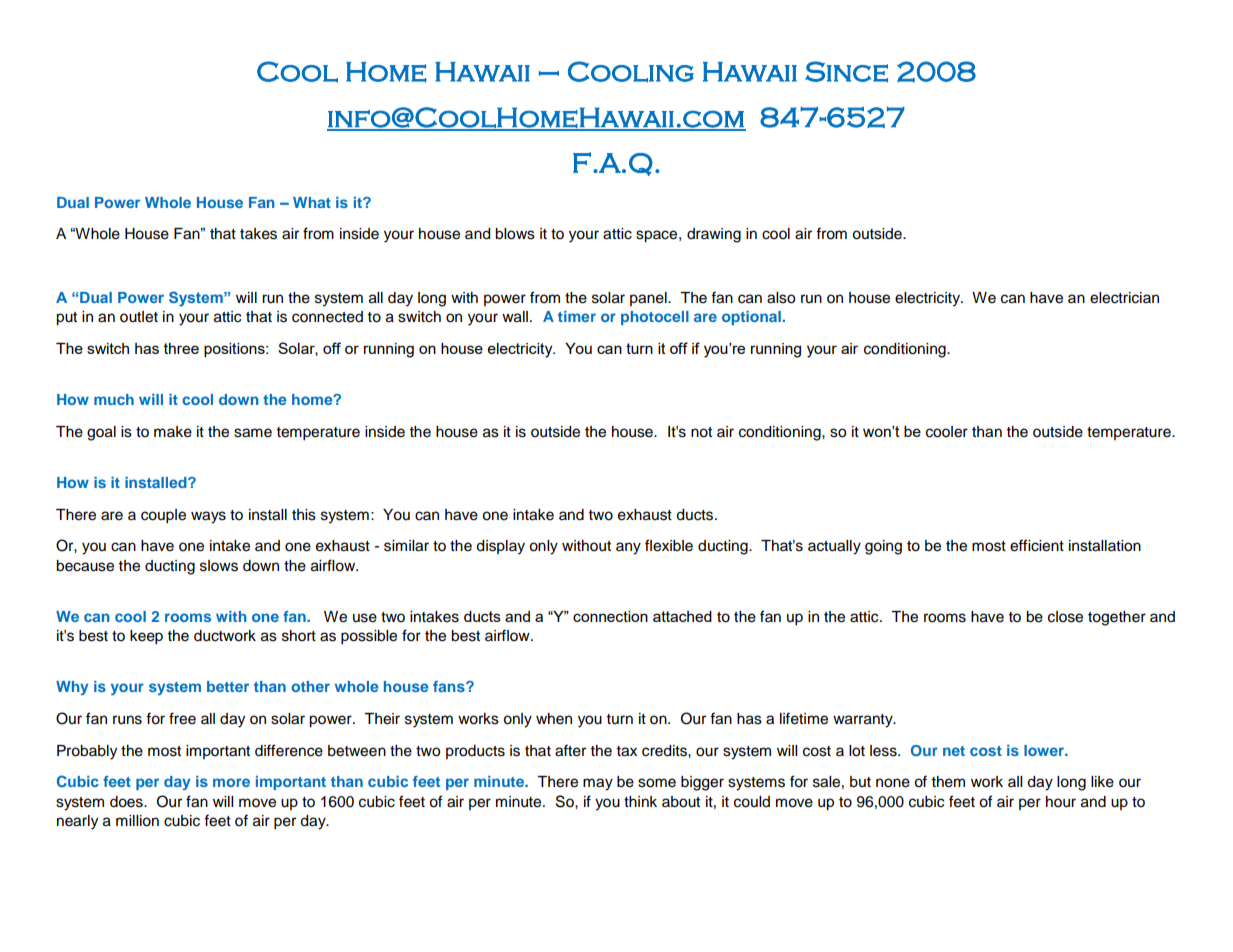 Image resolution: width=1233 pixels, height=952 pixels. I want to click on more, so click(231, 782).
